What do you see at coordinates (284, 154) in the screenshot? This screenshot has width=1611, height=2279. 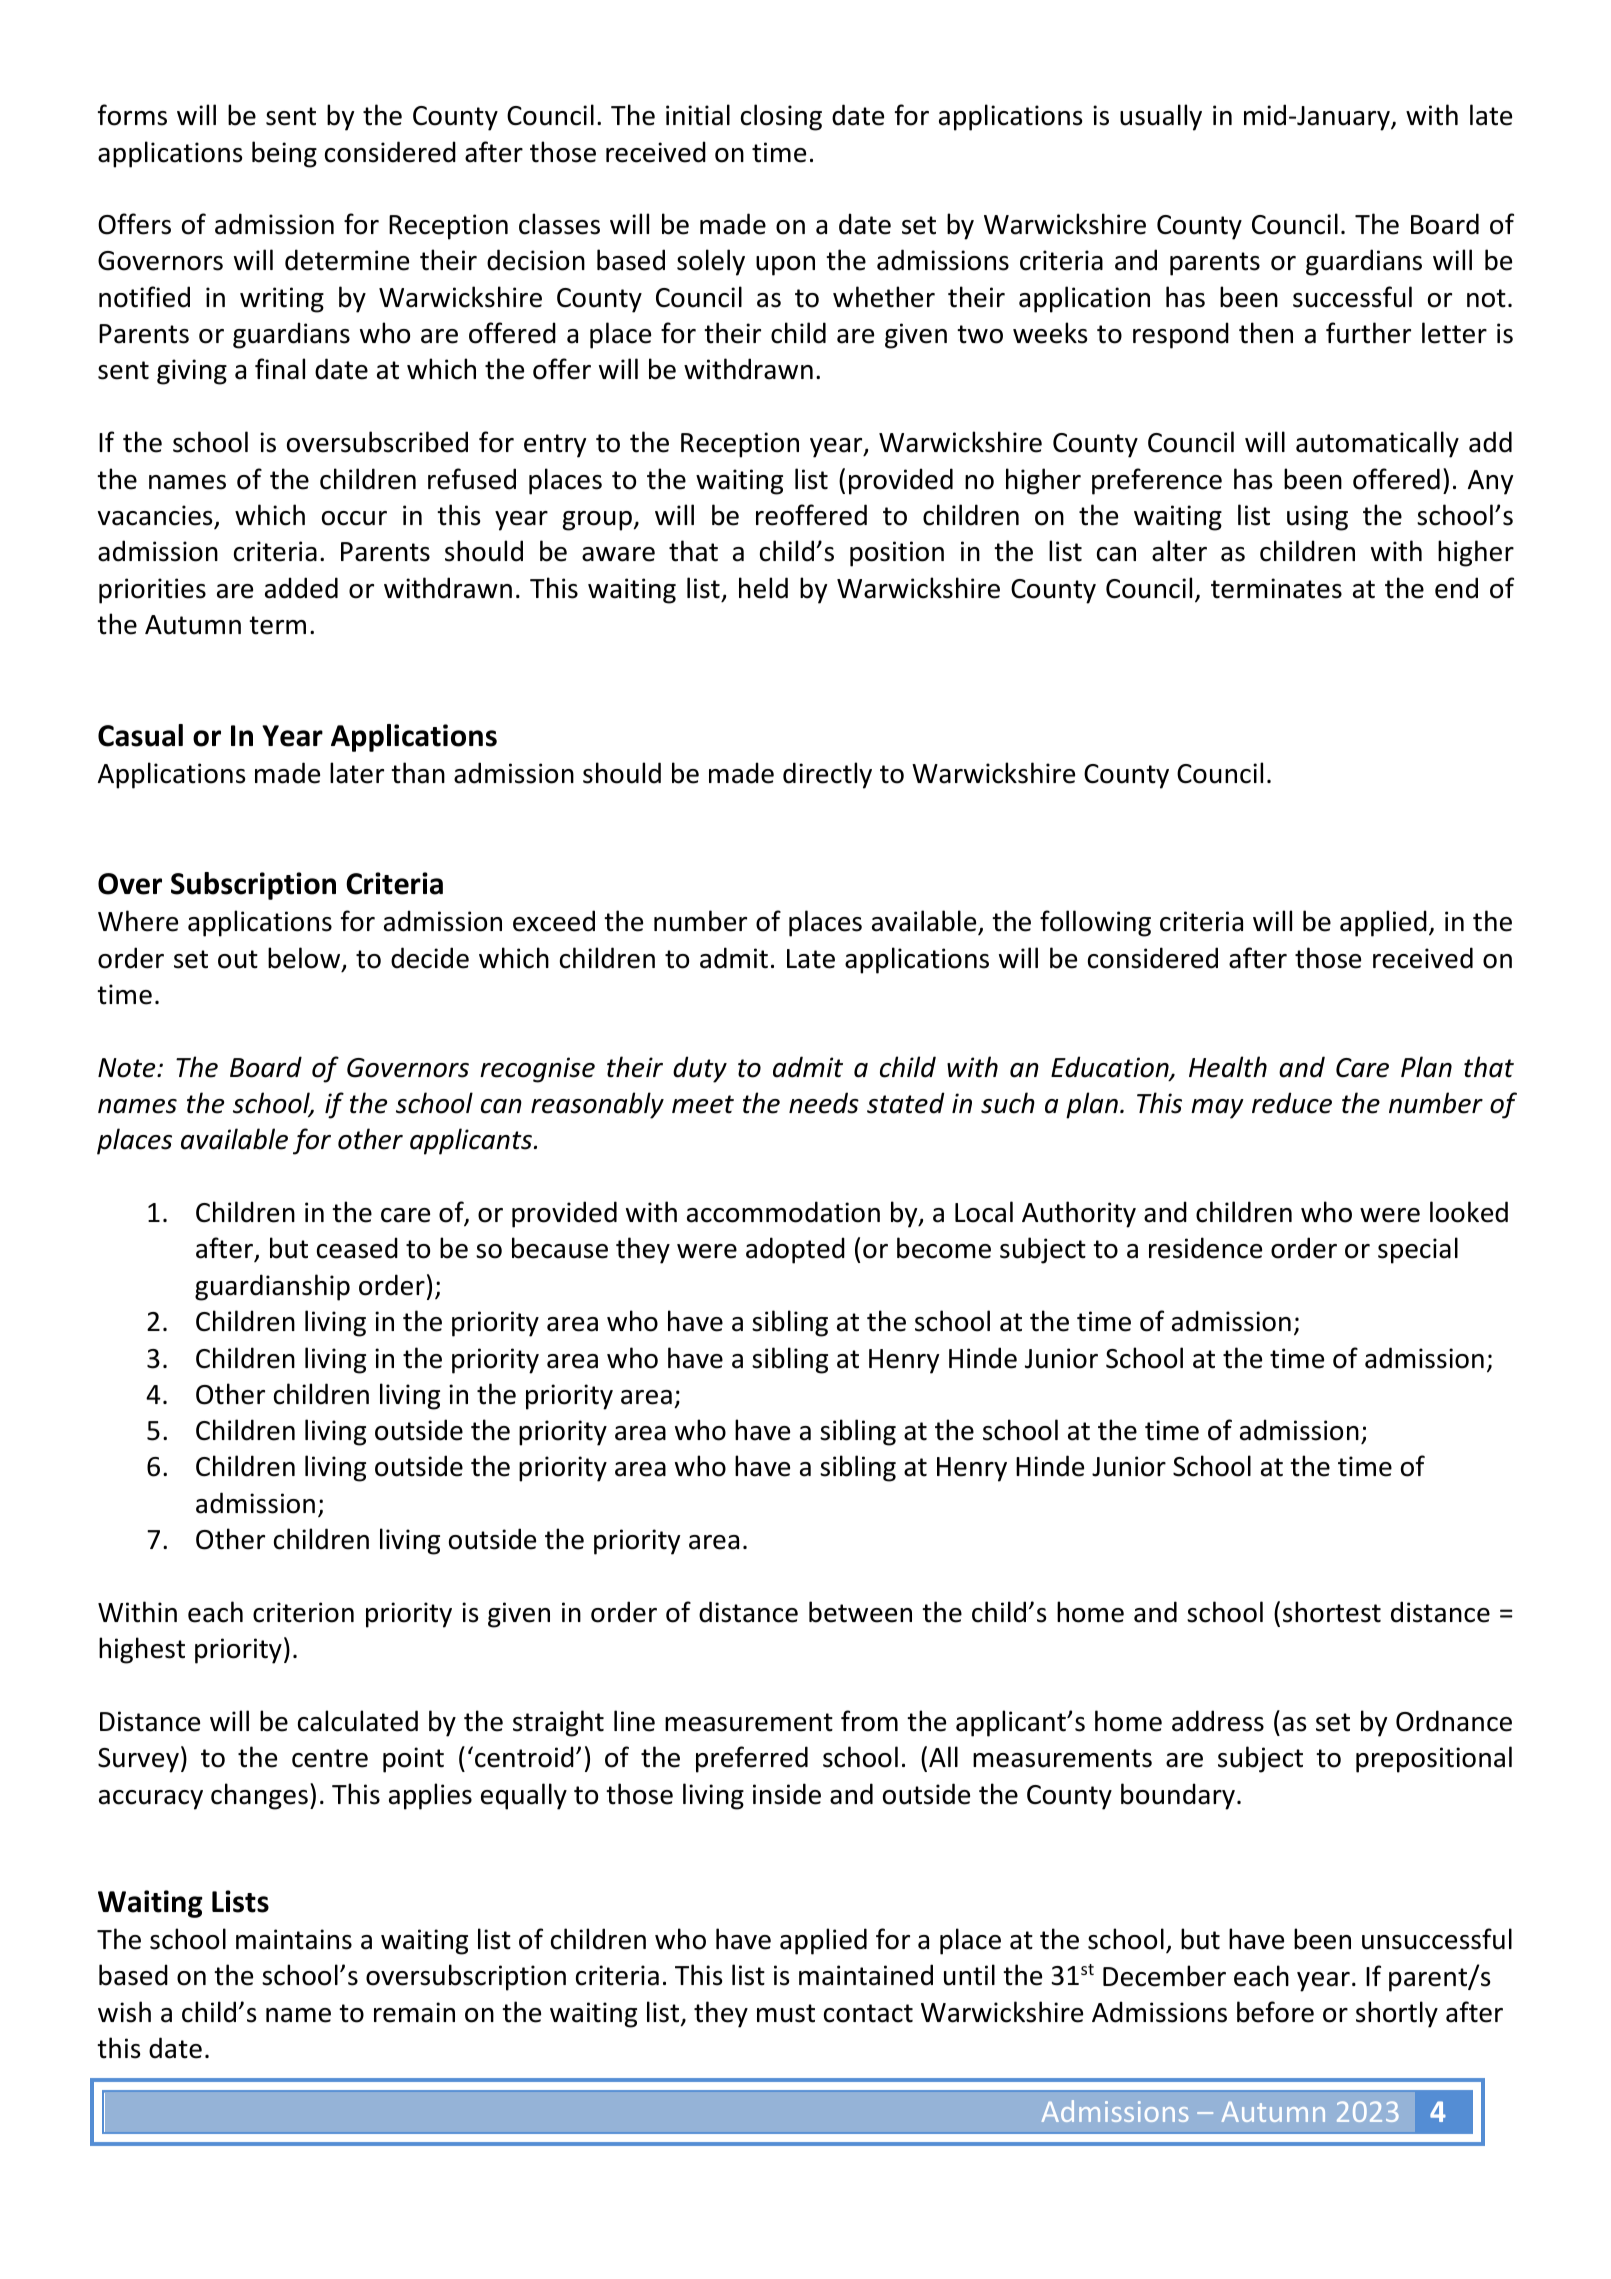 I see `being` at bounding box center [284, 154].
